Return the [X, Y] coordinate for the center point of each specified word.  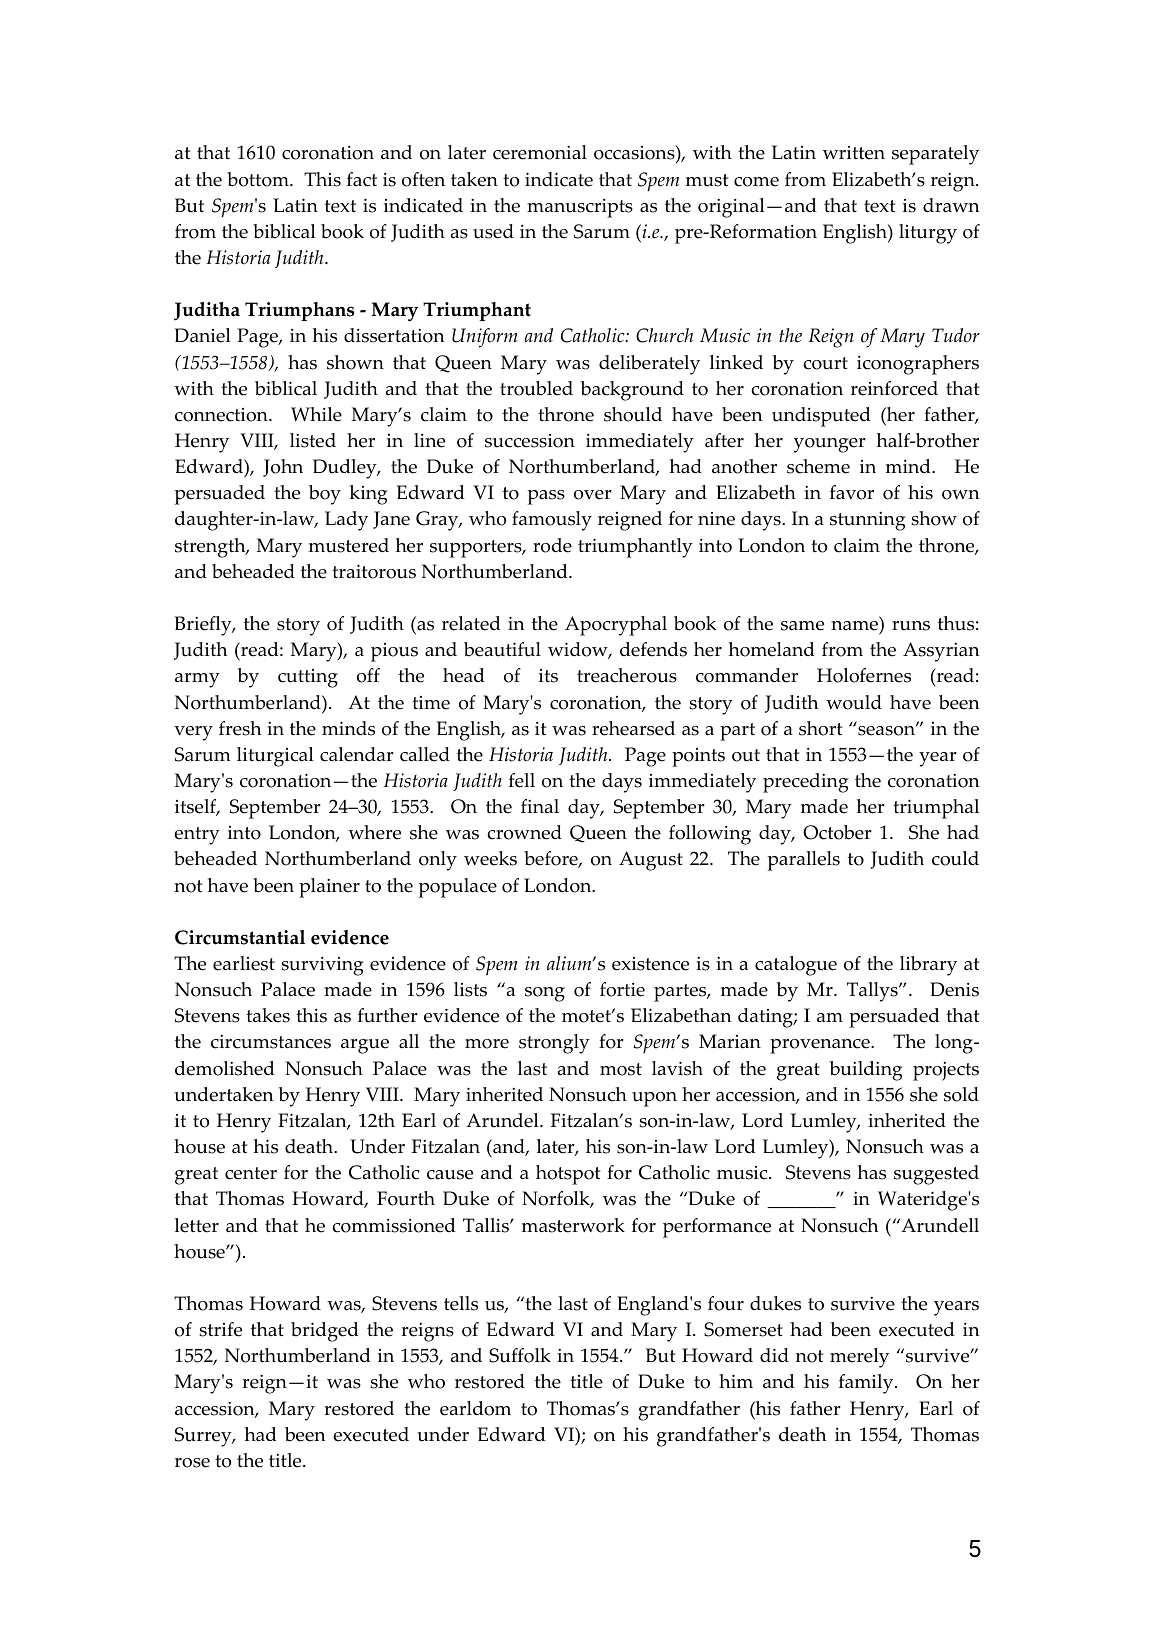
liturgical [275, 757]
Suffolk [520, 1355]
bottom [259, 179]
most [621, 1069]
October [837, 832]
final [540, 806]
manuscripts [580, 208]
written [854, 153]
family [867, 1384]
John [283, 468]
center [251, 1173]
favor [852, 492]
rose [192, 1463]
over [593, 495]
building [866, 1071]
